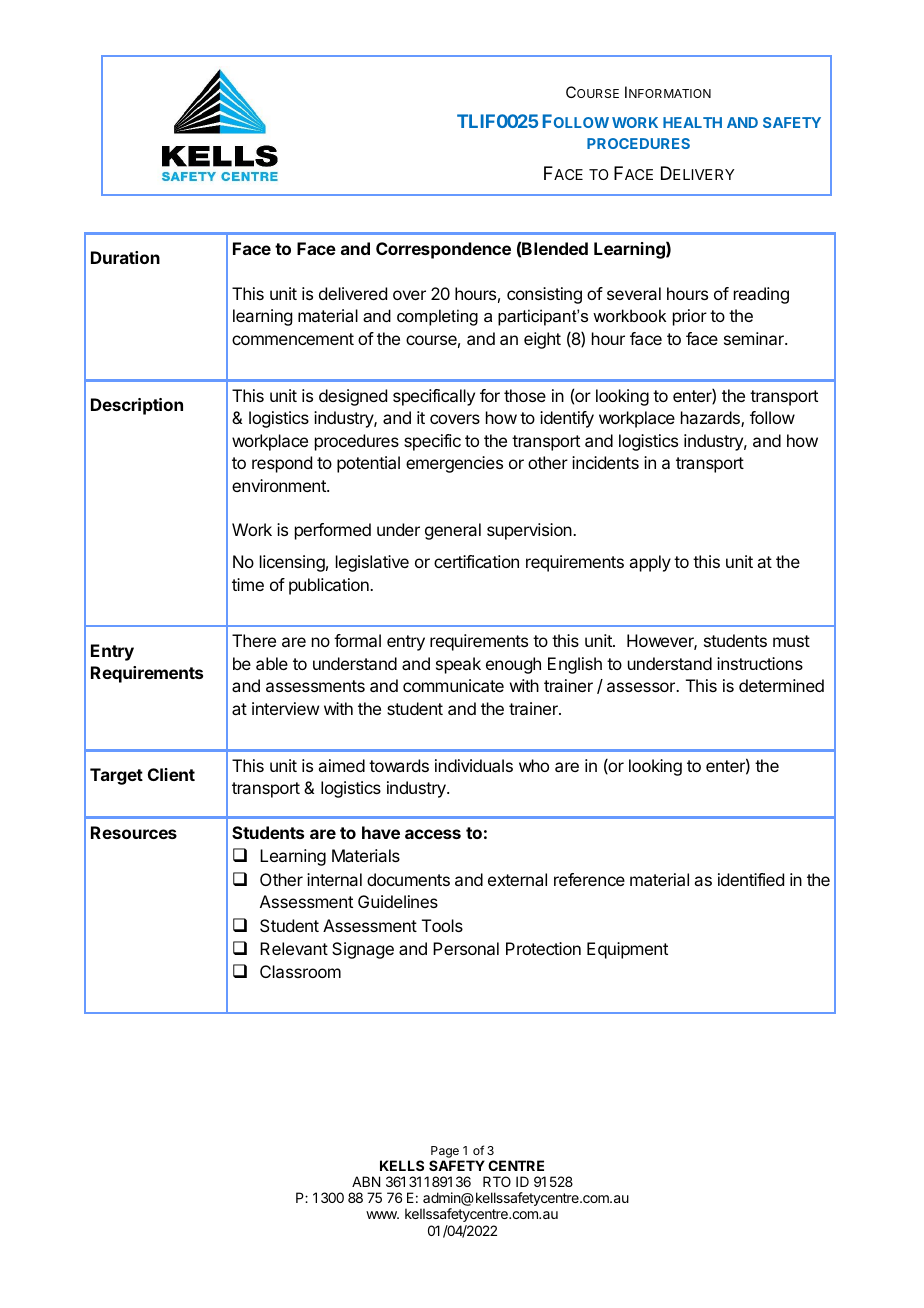 The image size is (924, 1308). Describe the element at coordinates (692, 122) in the image. I see `HEALTH` at that location.
